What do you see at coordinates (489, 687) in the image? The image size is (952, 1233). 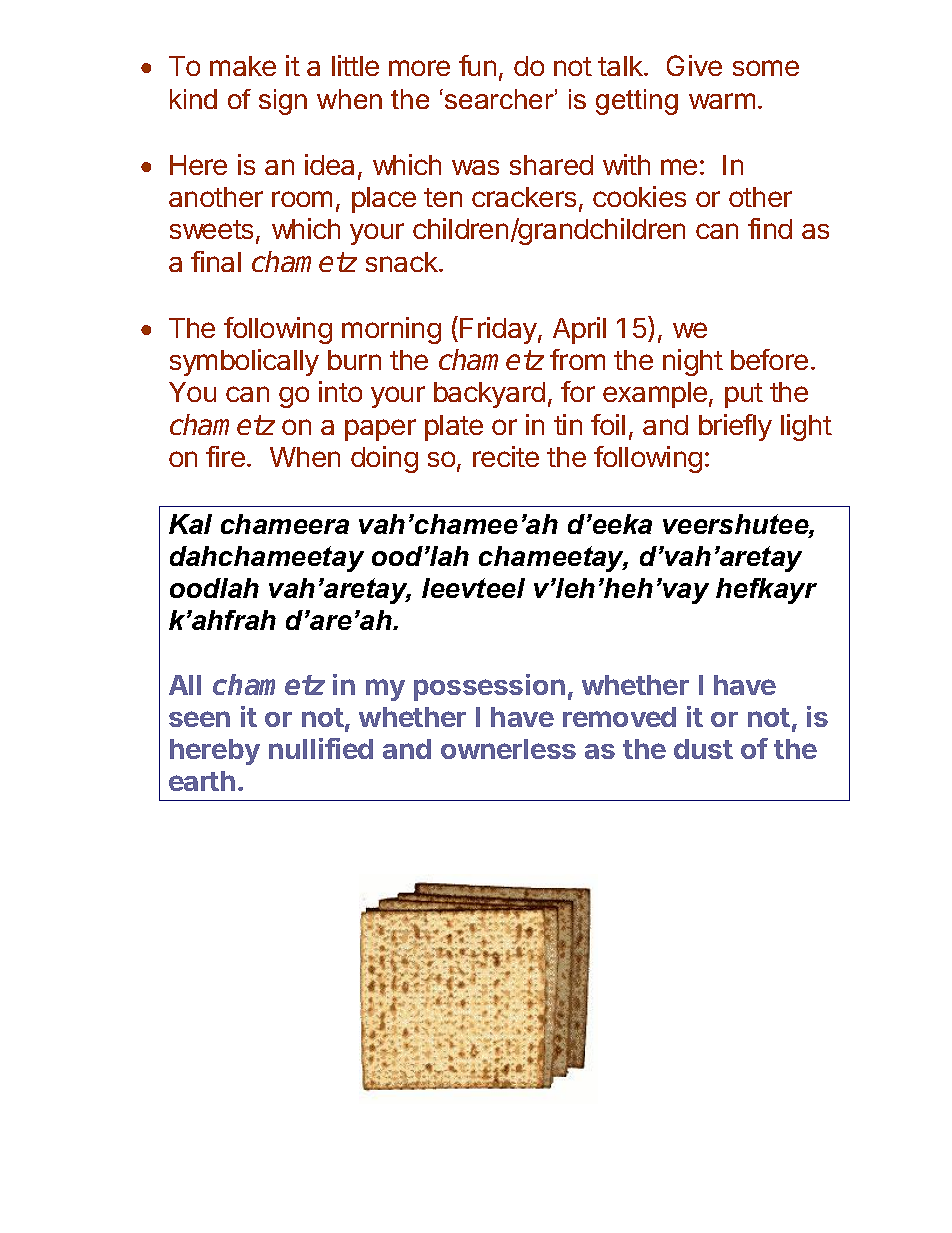 I see `possession` at bounding box center [489, 687].
